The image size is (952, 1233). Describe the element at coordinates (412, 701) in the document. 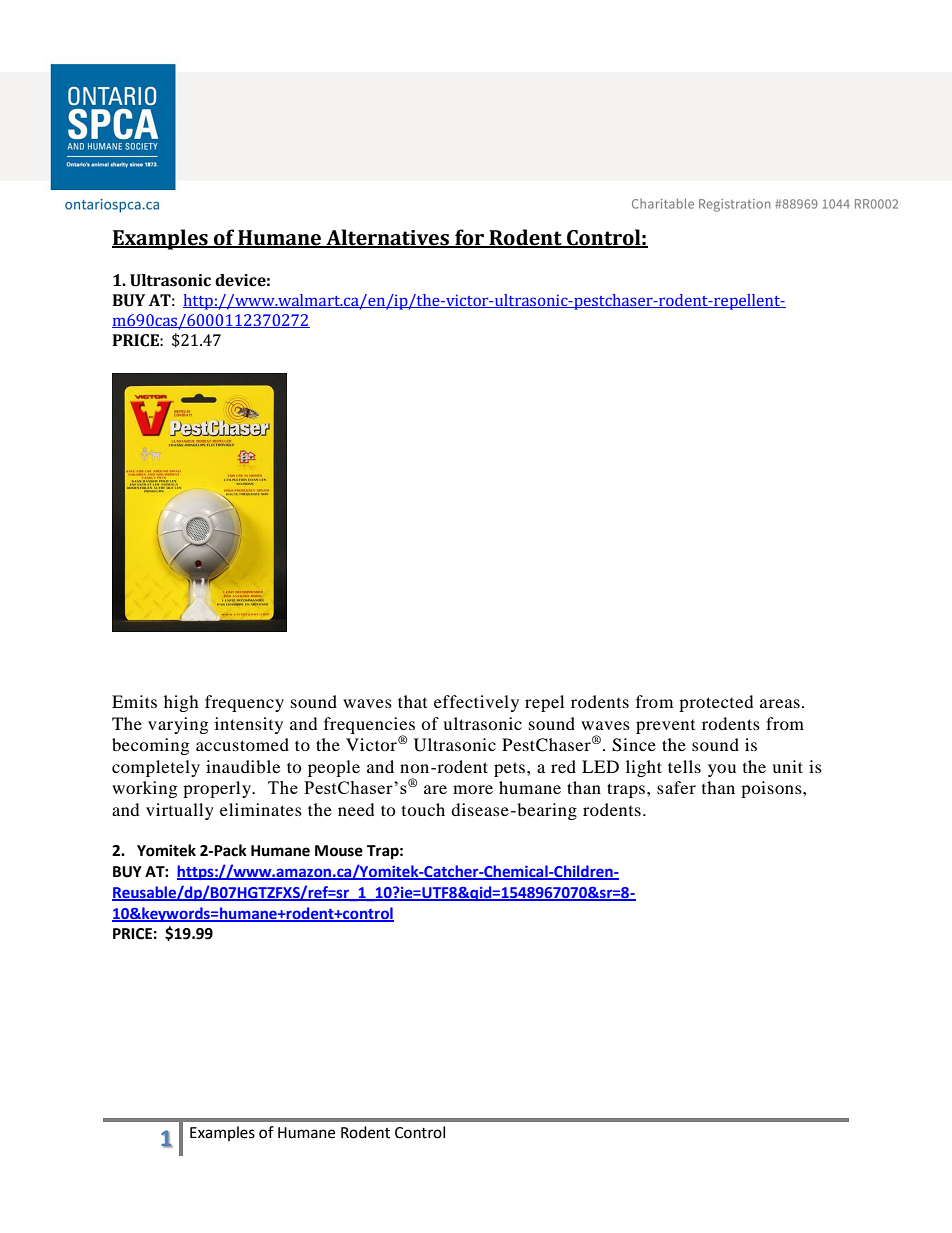

I see `that` at that location.
